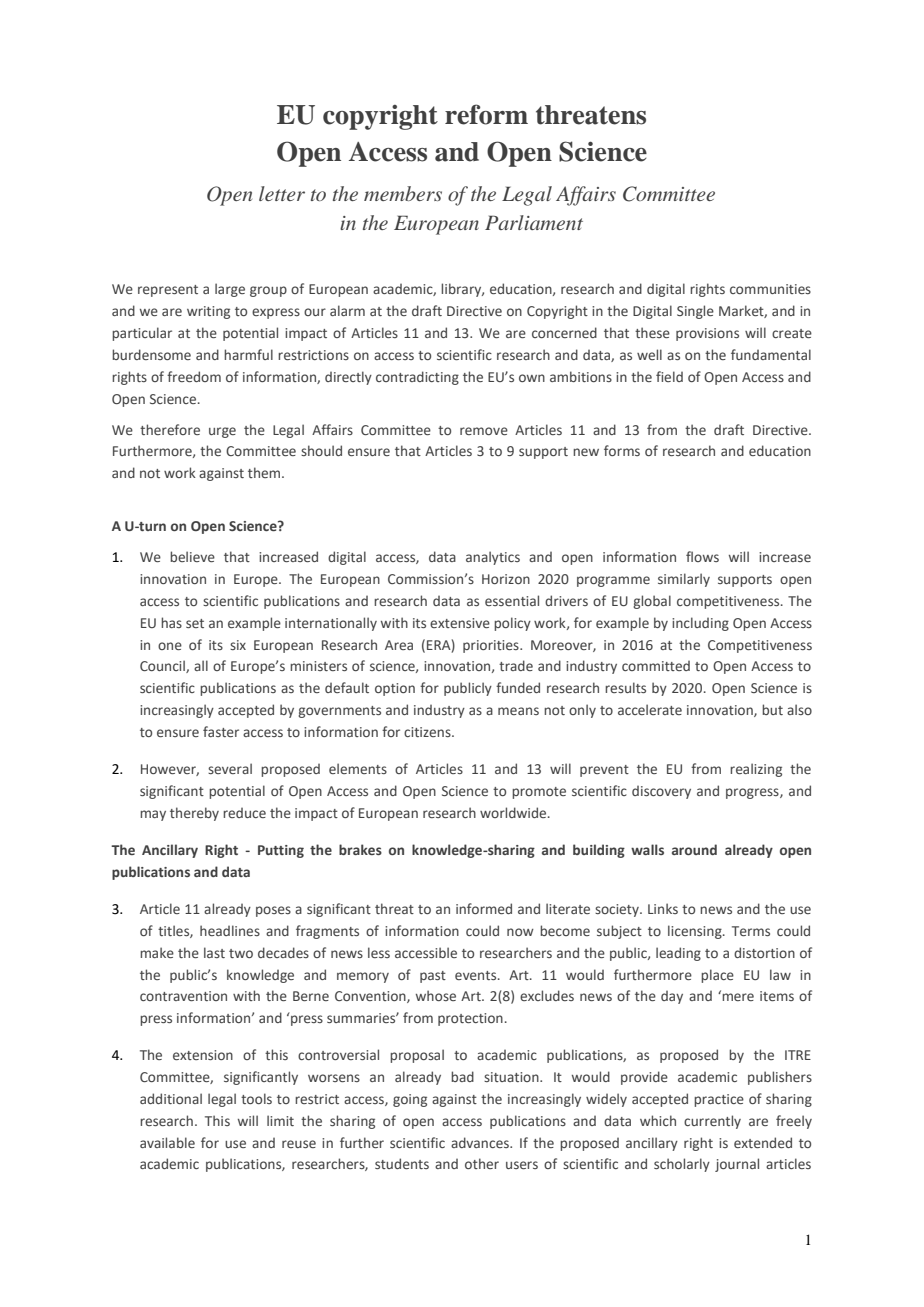 The width and height of the image is (924, 1307). Describe the element at coordinates (700, 624) in the image. I see `including` at that location.
